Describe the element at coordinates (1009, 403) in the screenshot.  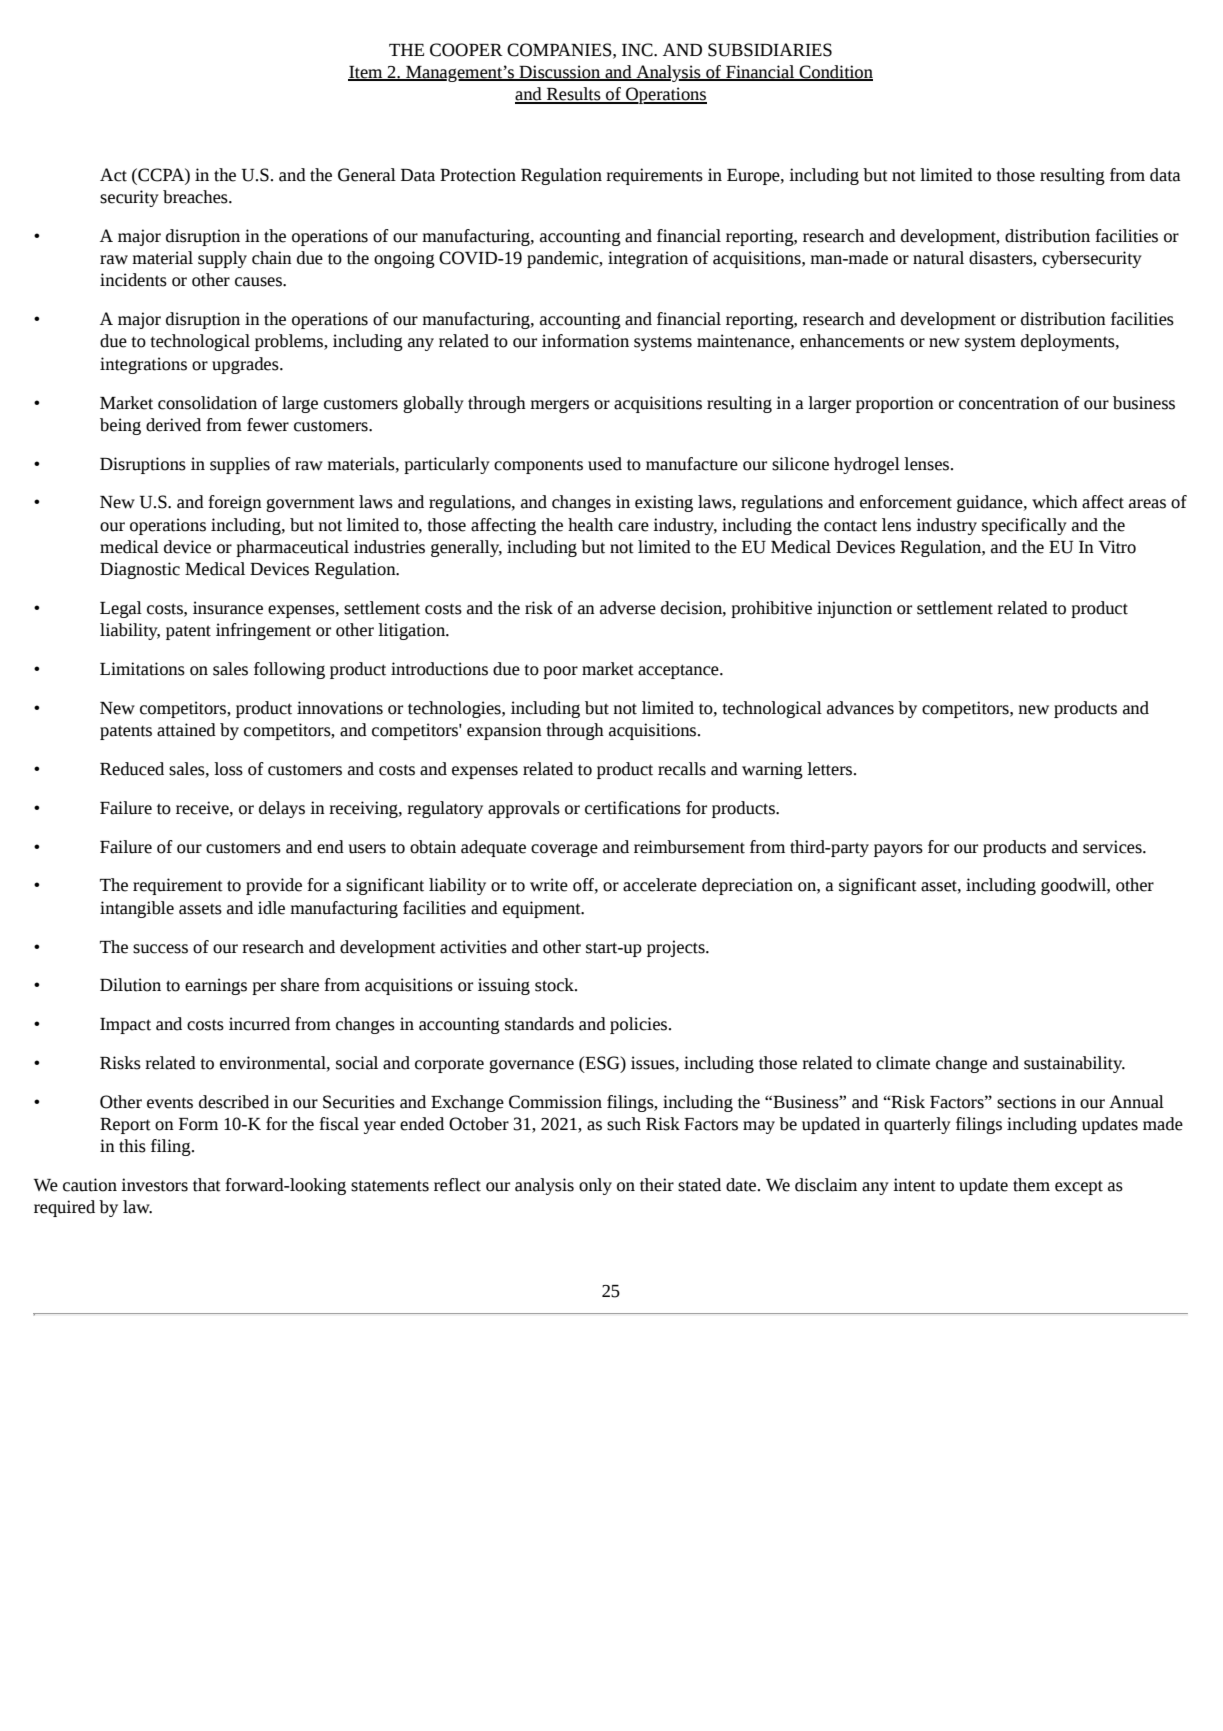
I see `concentration` at that location.
